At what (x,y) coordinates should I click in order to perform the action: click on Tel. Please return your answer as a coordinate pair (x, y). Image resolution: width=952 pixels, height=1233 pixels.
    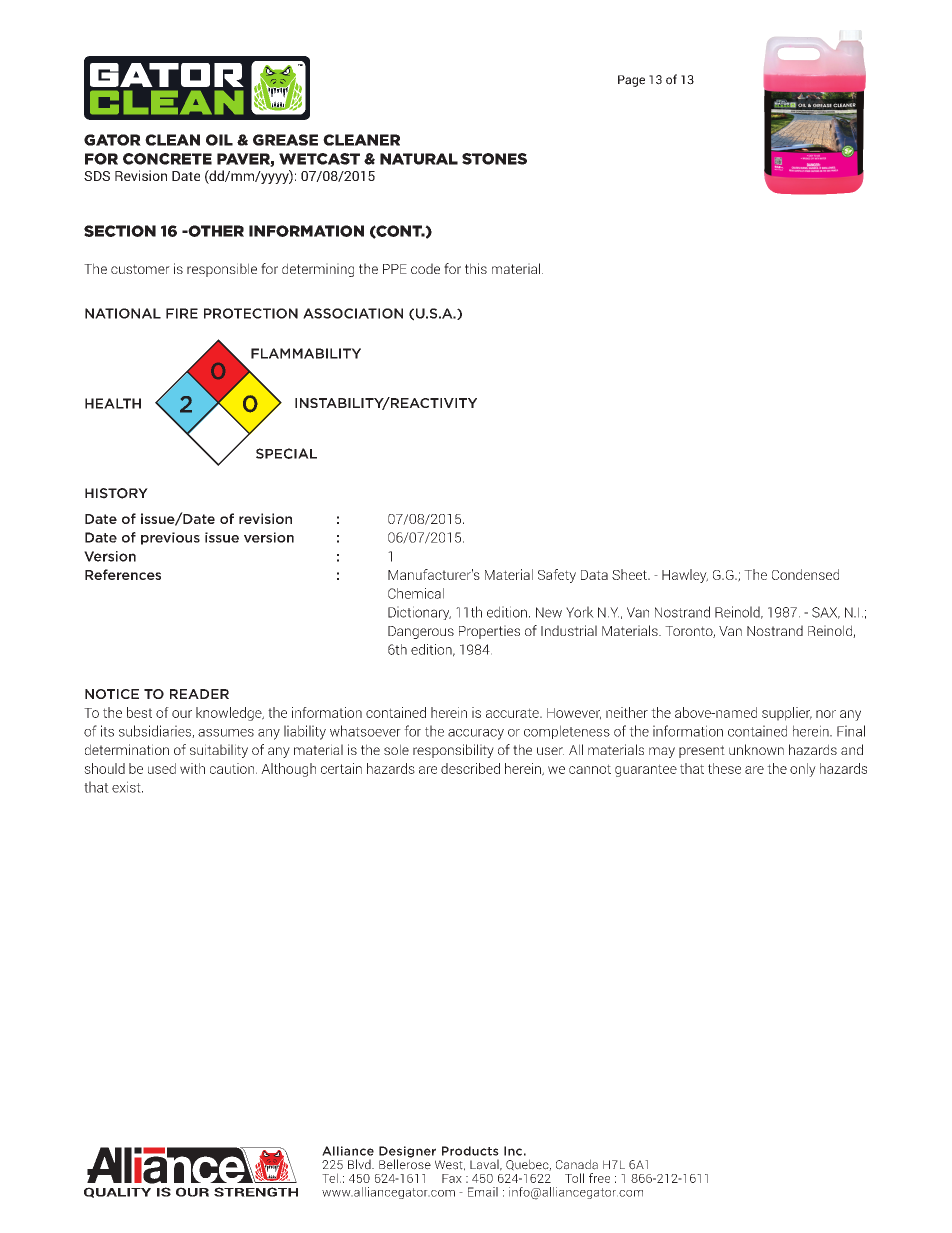
    Looking at the image, I should click on (330, 1178).
